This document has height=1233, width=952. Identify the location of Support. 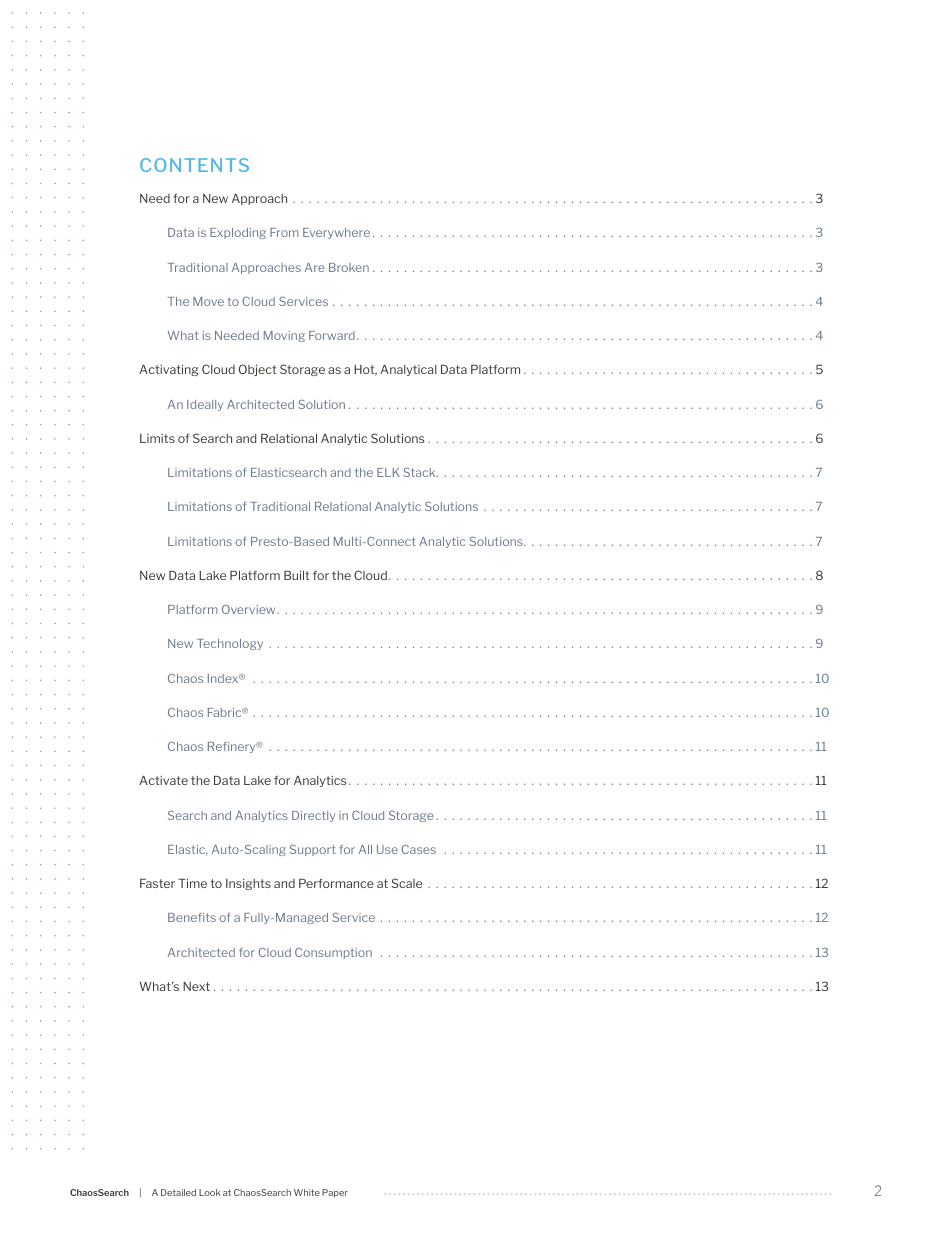
(313, 850).
